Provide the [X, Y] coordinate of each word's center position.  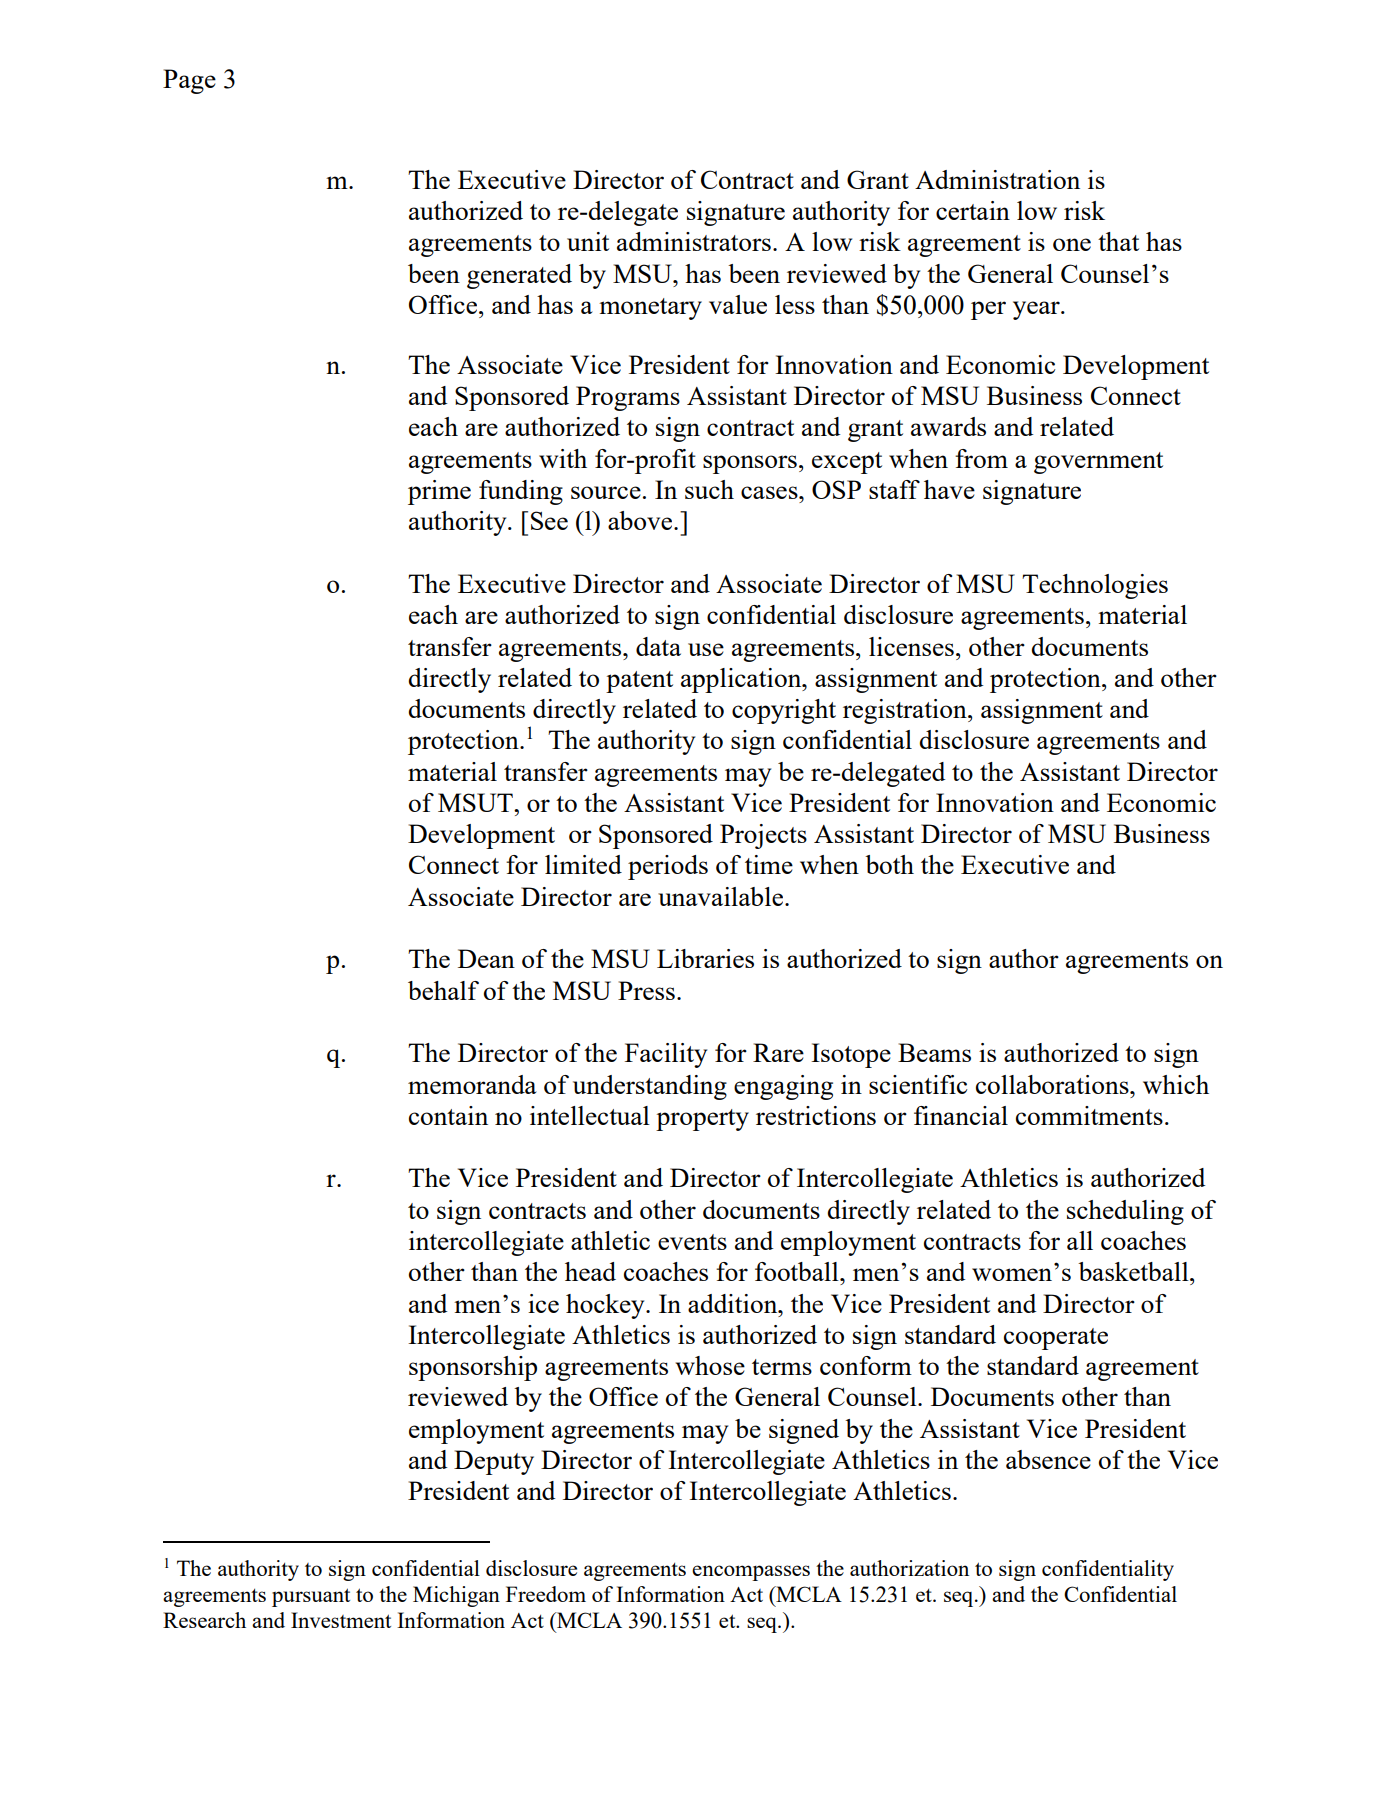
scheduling [1125, 1212]
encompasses [751, 1573]
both [889, 864]
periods [668, 867]
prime [439, 492]
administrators [694, 241]
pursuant [311, 1597]
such [709, 489]
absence [1048, 1459]
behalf [443, 990]
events [692, 1242]
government [1098, 463]
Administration [997, 179]
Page [189, 81]
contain [448, 1115]
